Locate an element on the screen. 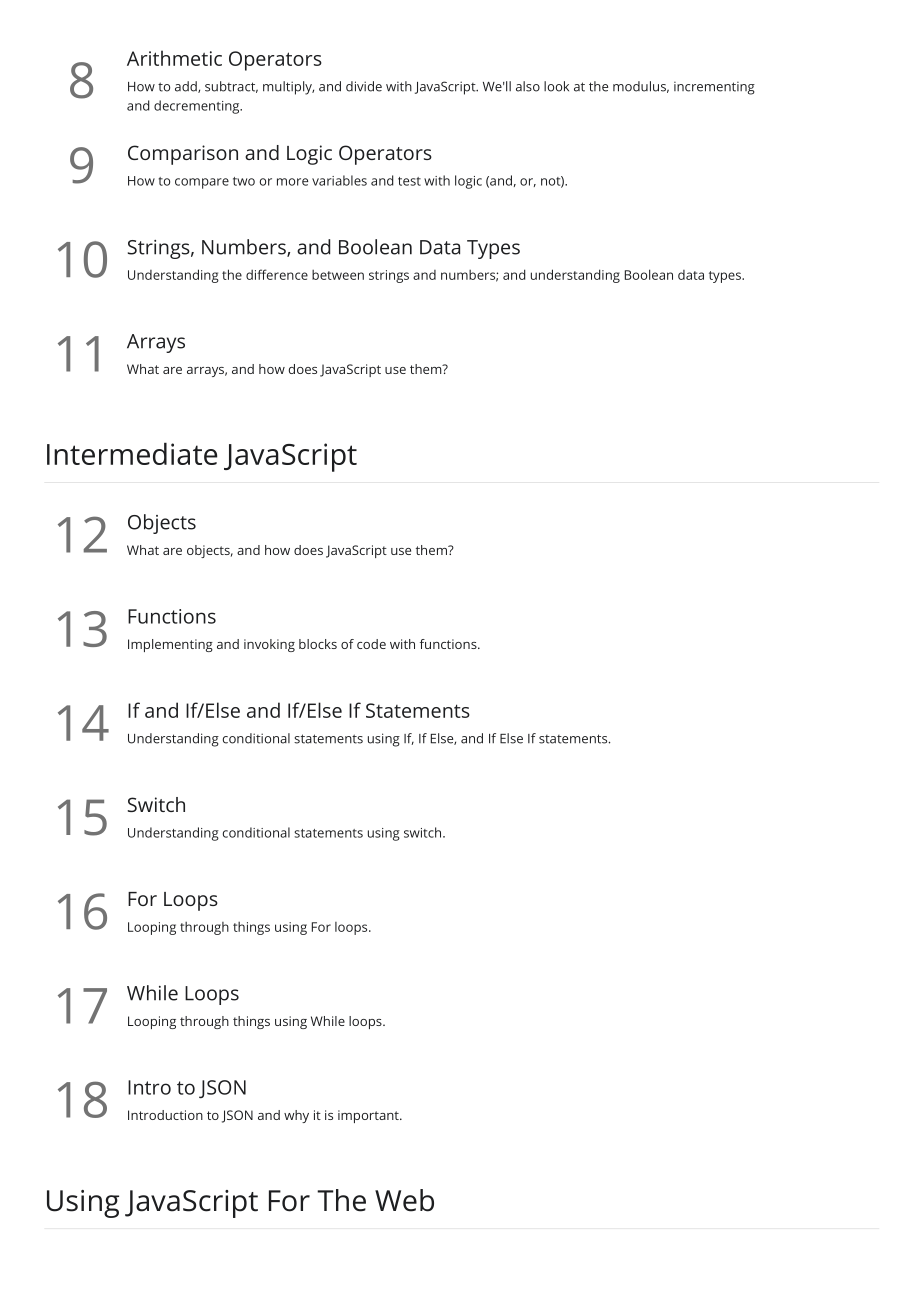 This screenshot has height=1308, width=924. blocks is located at coordinates (318, 644).
